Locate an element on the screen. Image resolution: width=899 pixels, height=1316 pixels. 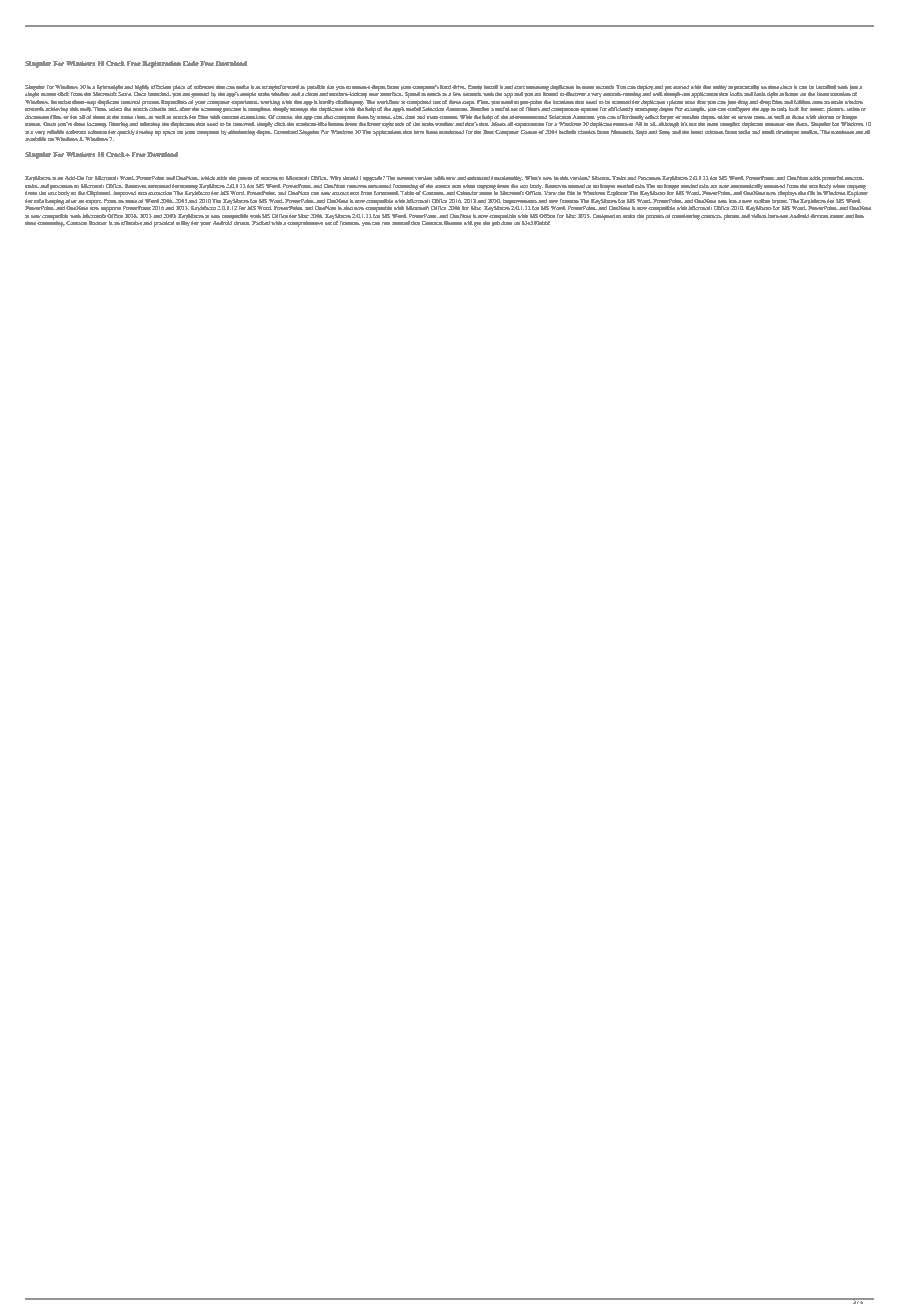
First is located at coordinates (483, 102).
